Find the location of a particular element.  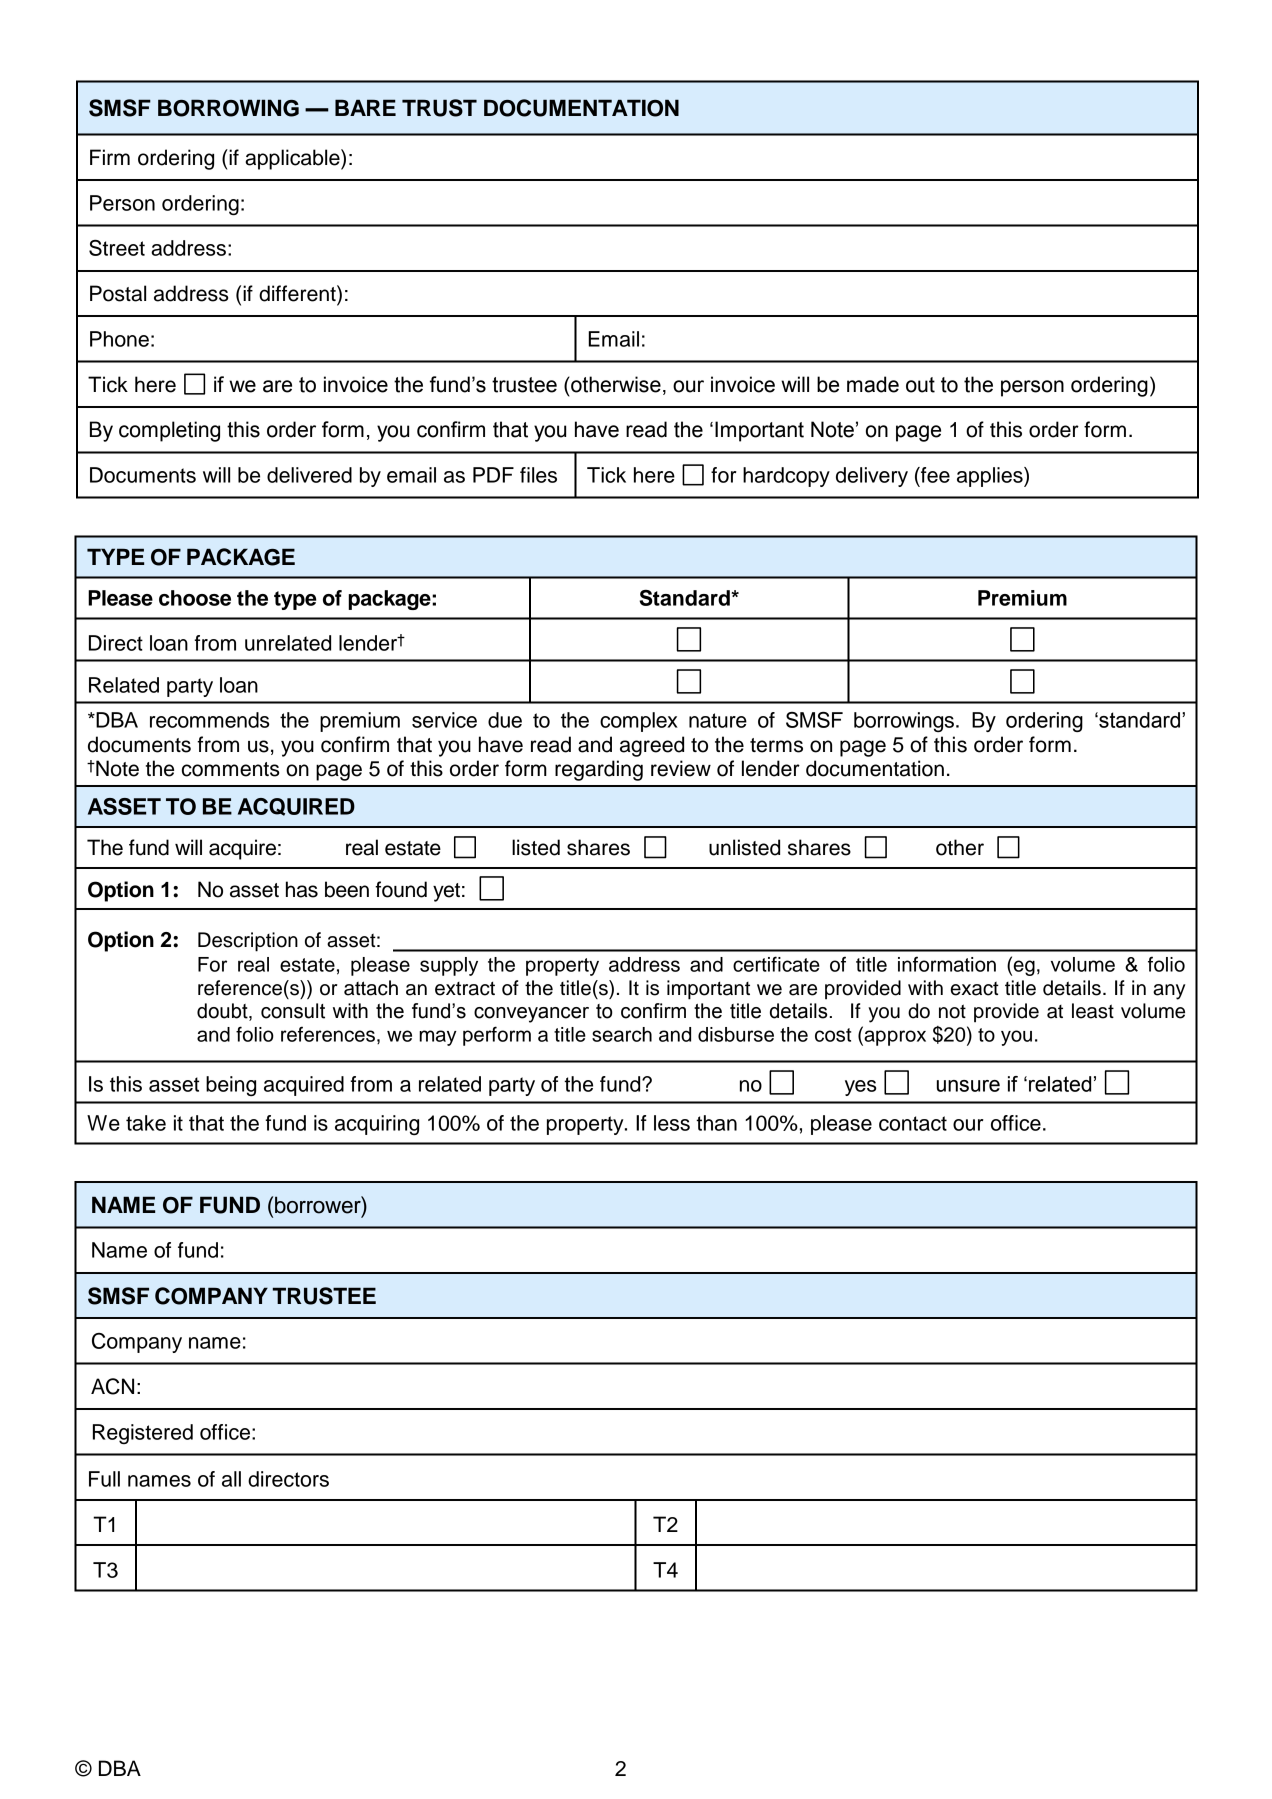

terms is located at coordinates (776, 745).
